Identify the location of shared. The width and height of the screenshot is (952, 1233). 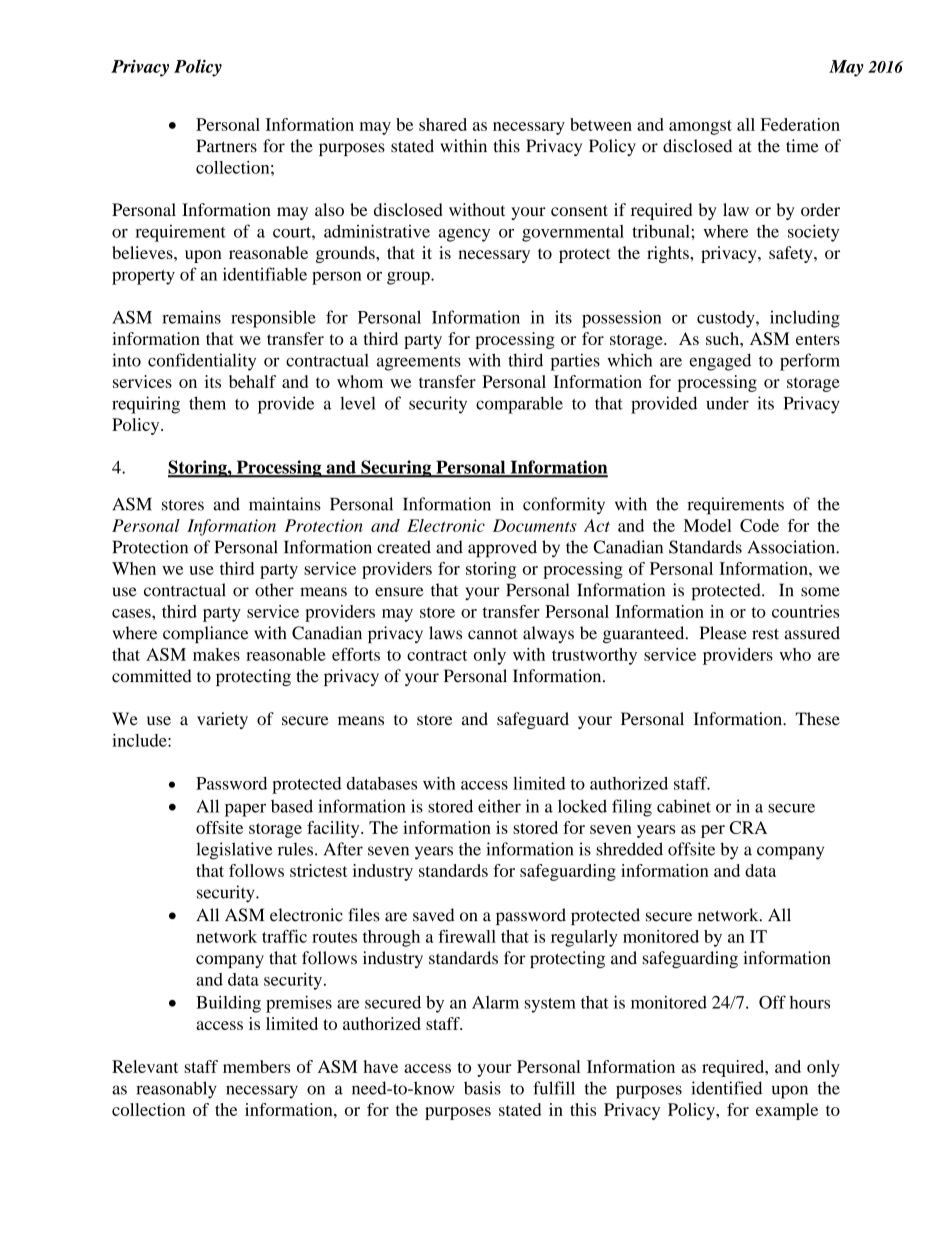
(443, 124).
